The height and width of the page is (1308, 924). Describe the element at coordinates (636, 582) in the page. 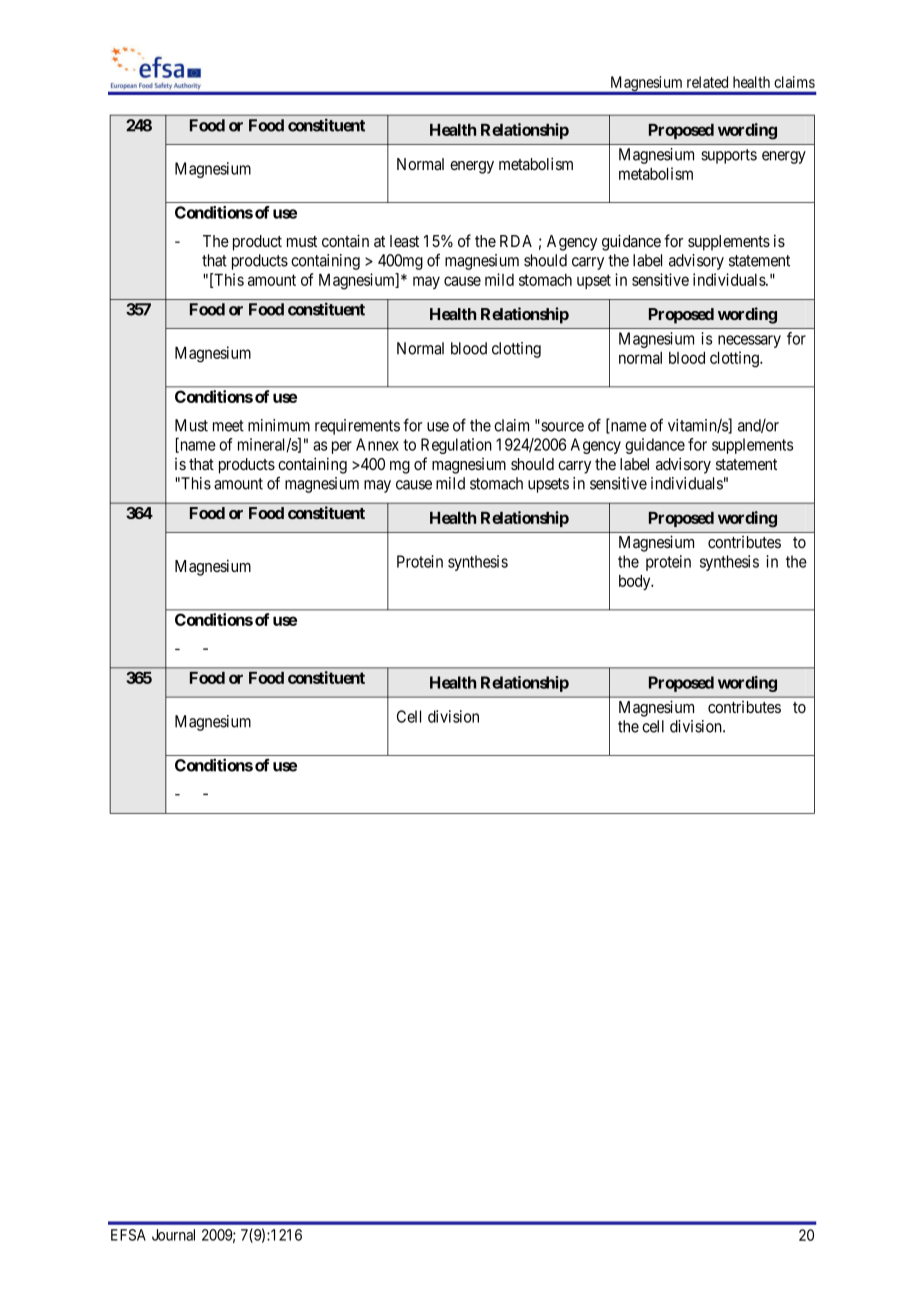

I see `body` at that location.
